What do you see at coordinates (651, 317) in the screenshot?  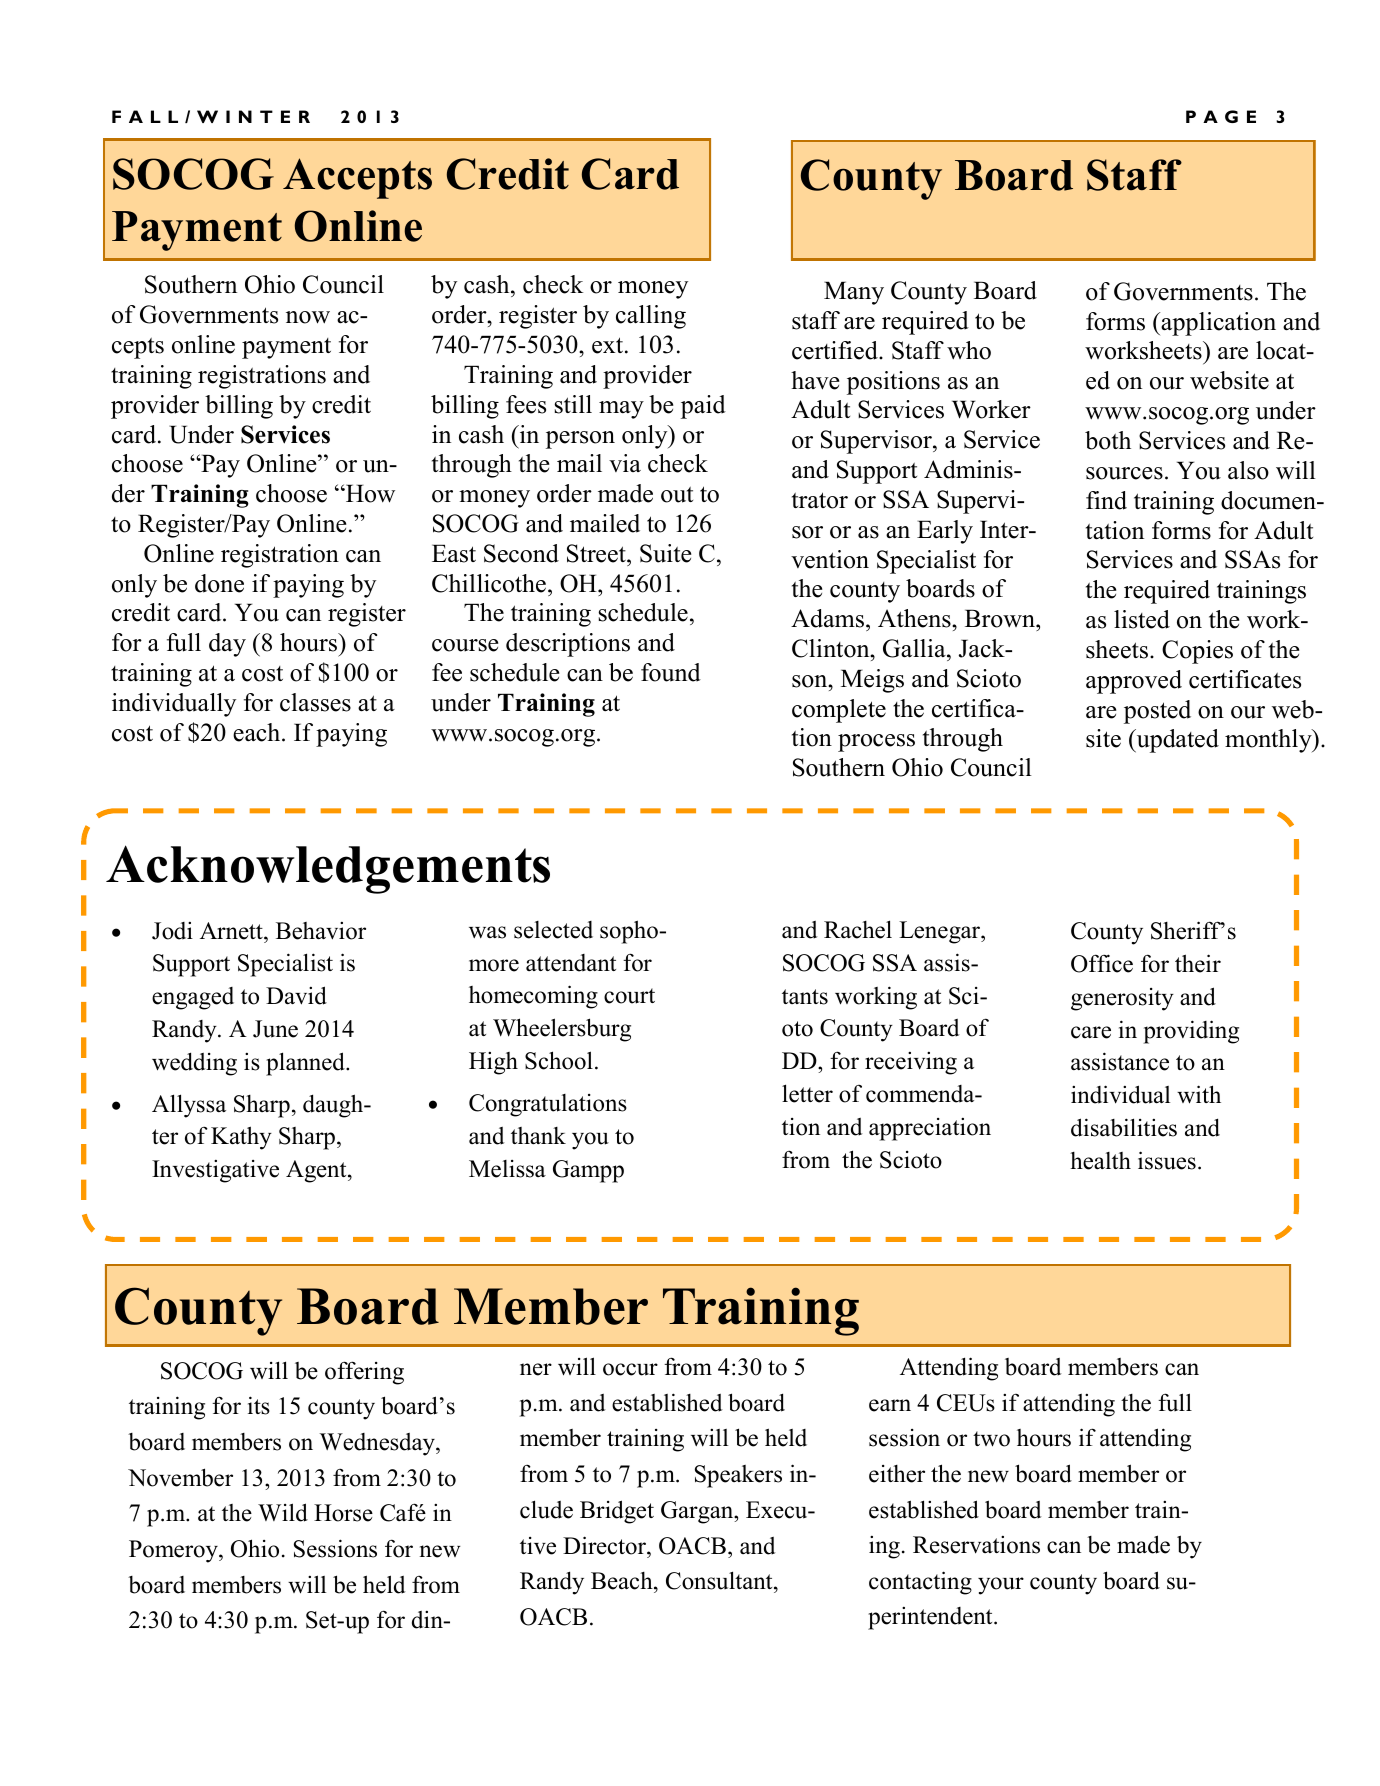 I see `calling` at bounding box center [651, 317].
